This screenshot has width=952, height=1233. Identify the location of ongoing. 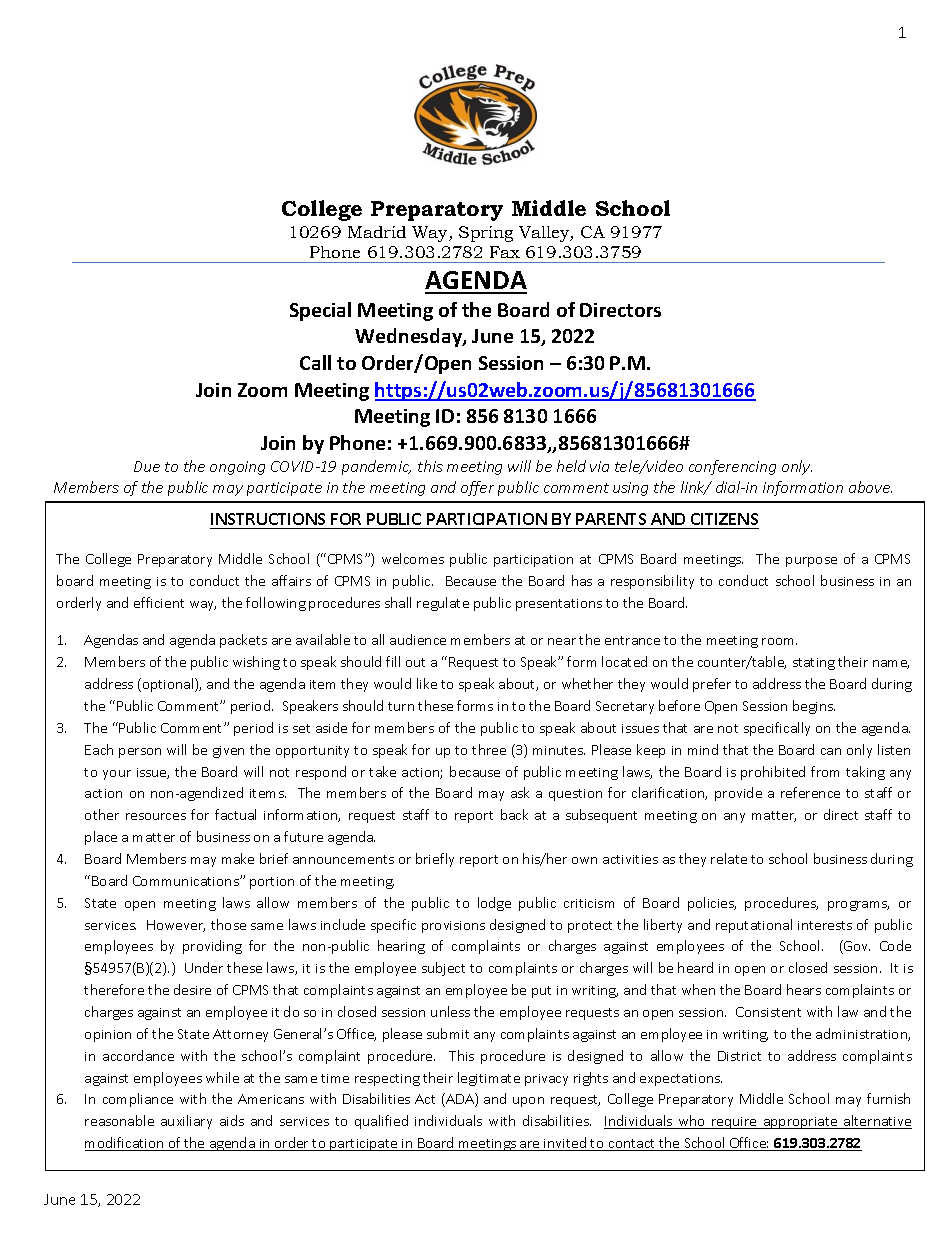
(237, 468).
